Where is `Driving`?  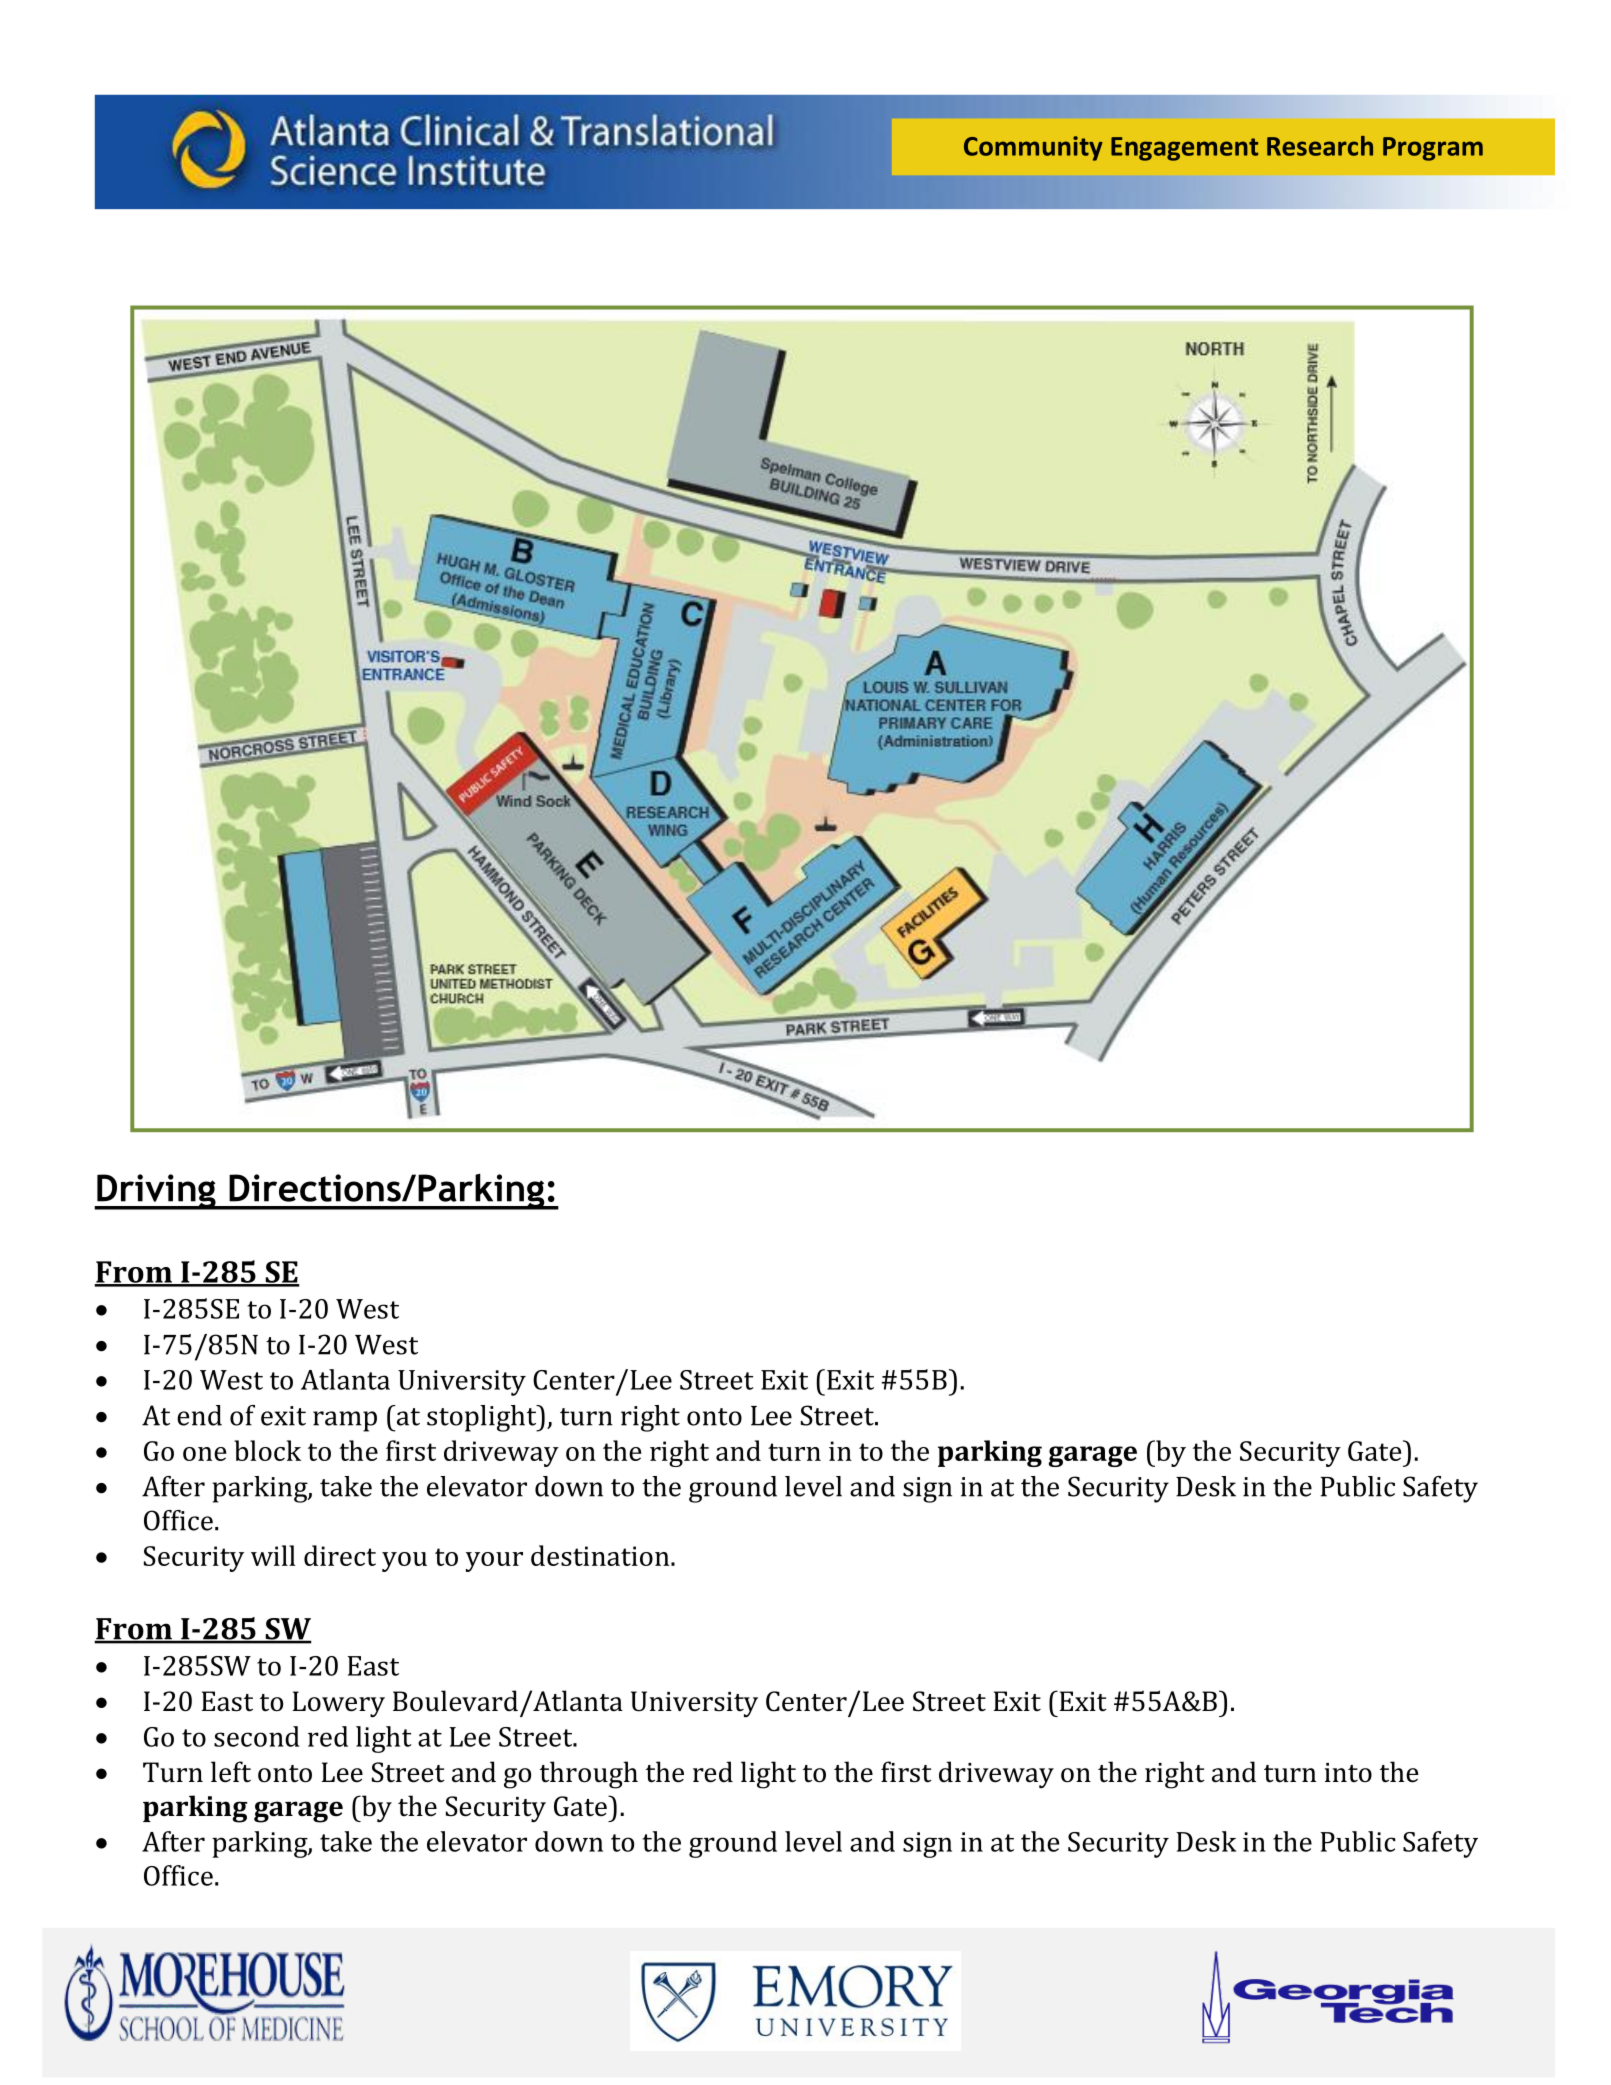 Driving is located at coordinates (156, 1192).
